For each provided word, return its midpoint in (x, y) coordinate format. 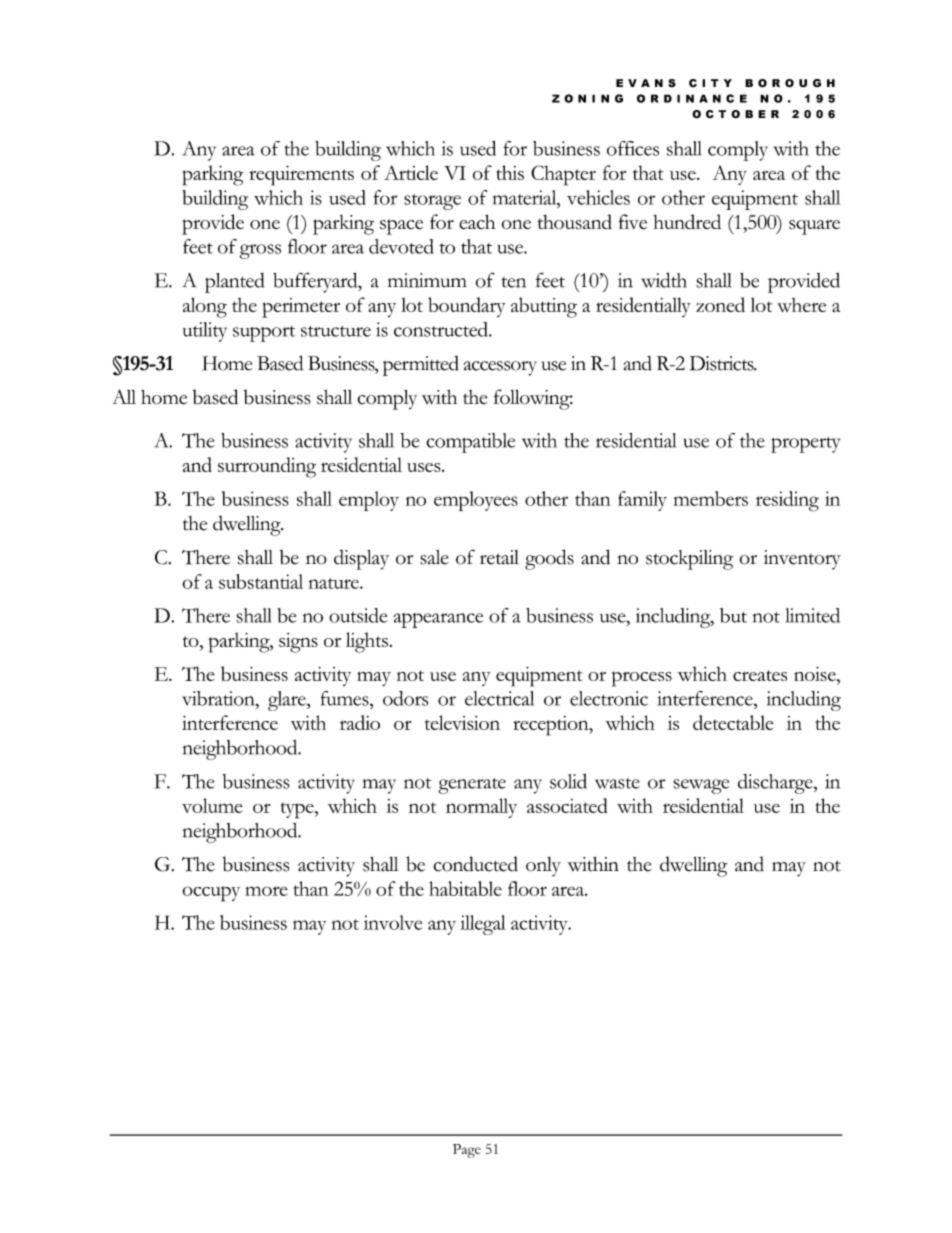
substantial (261, 581)
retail (499, 557)
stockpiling (689, 560)
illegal (483, 925)
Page (467, 1151)
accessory (500, 368)
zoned (720, 304)
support (264, 334)
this (510, 172)
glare (288, 701)
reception (552, 726)
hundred (687, 221)
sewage (701, 786)
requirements (301, 175)
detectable (733, 722)
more (266, 891)
